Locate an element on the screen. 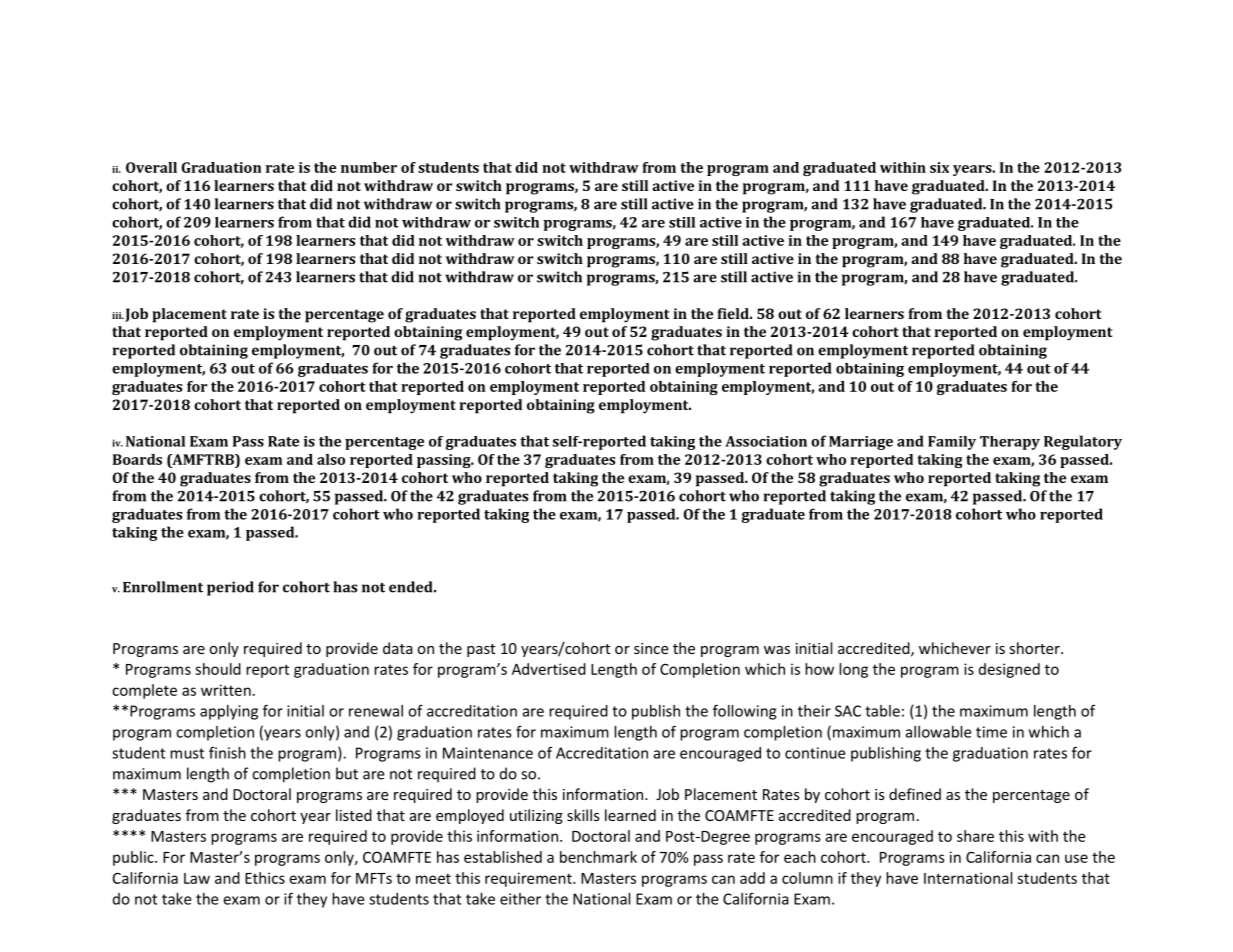 The height and width of the screenshot is (952, 1233). should is located at coordinates (218, 669).
